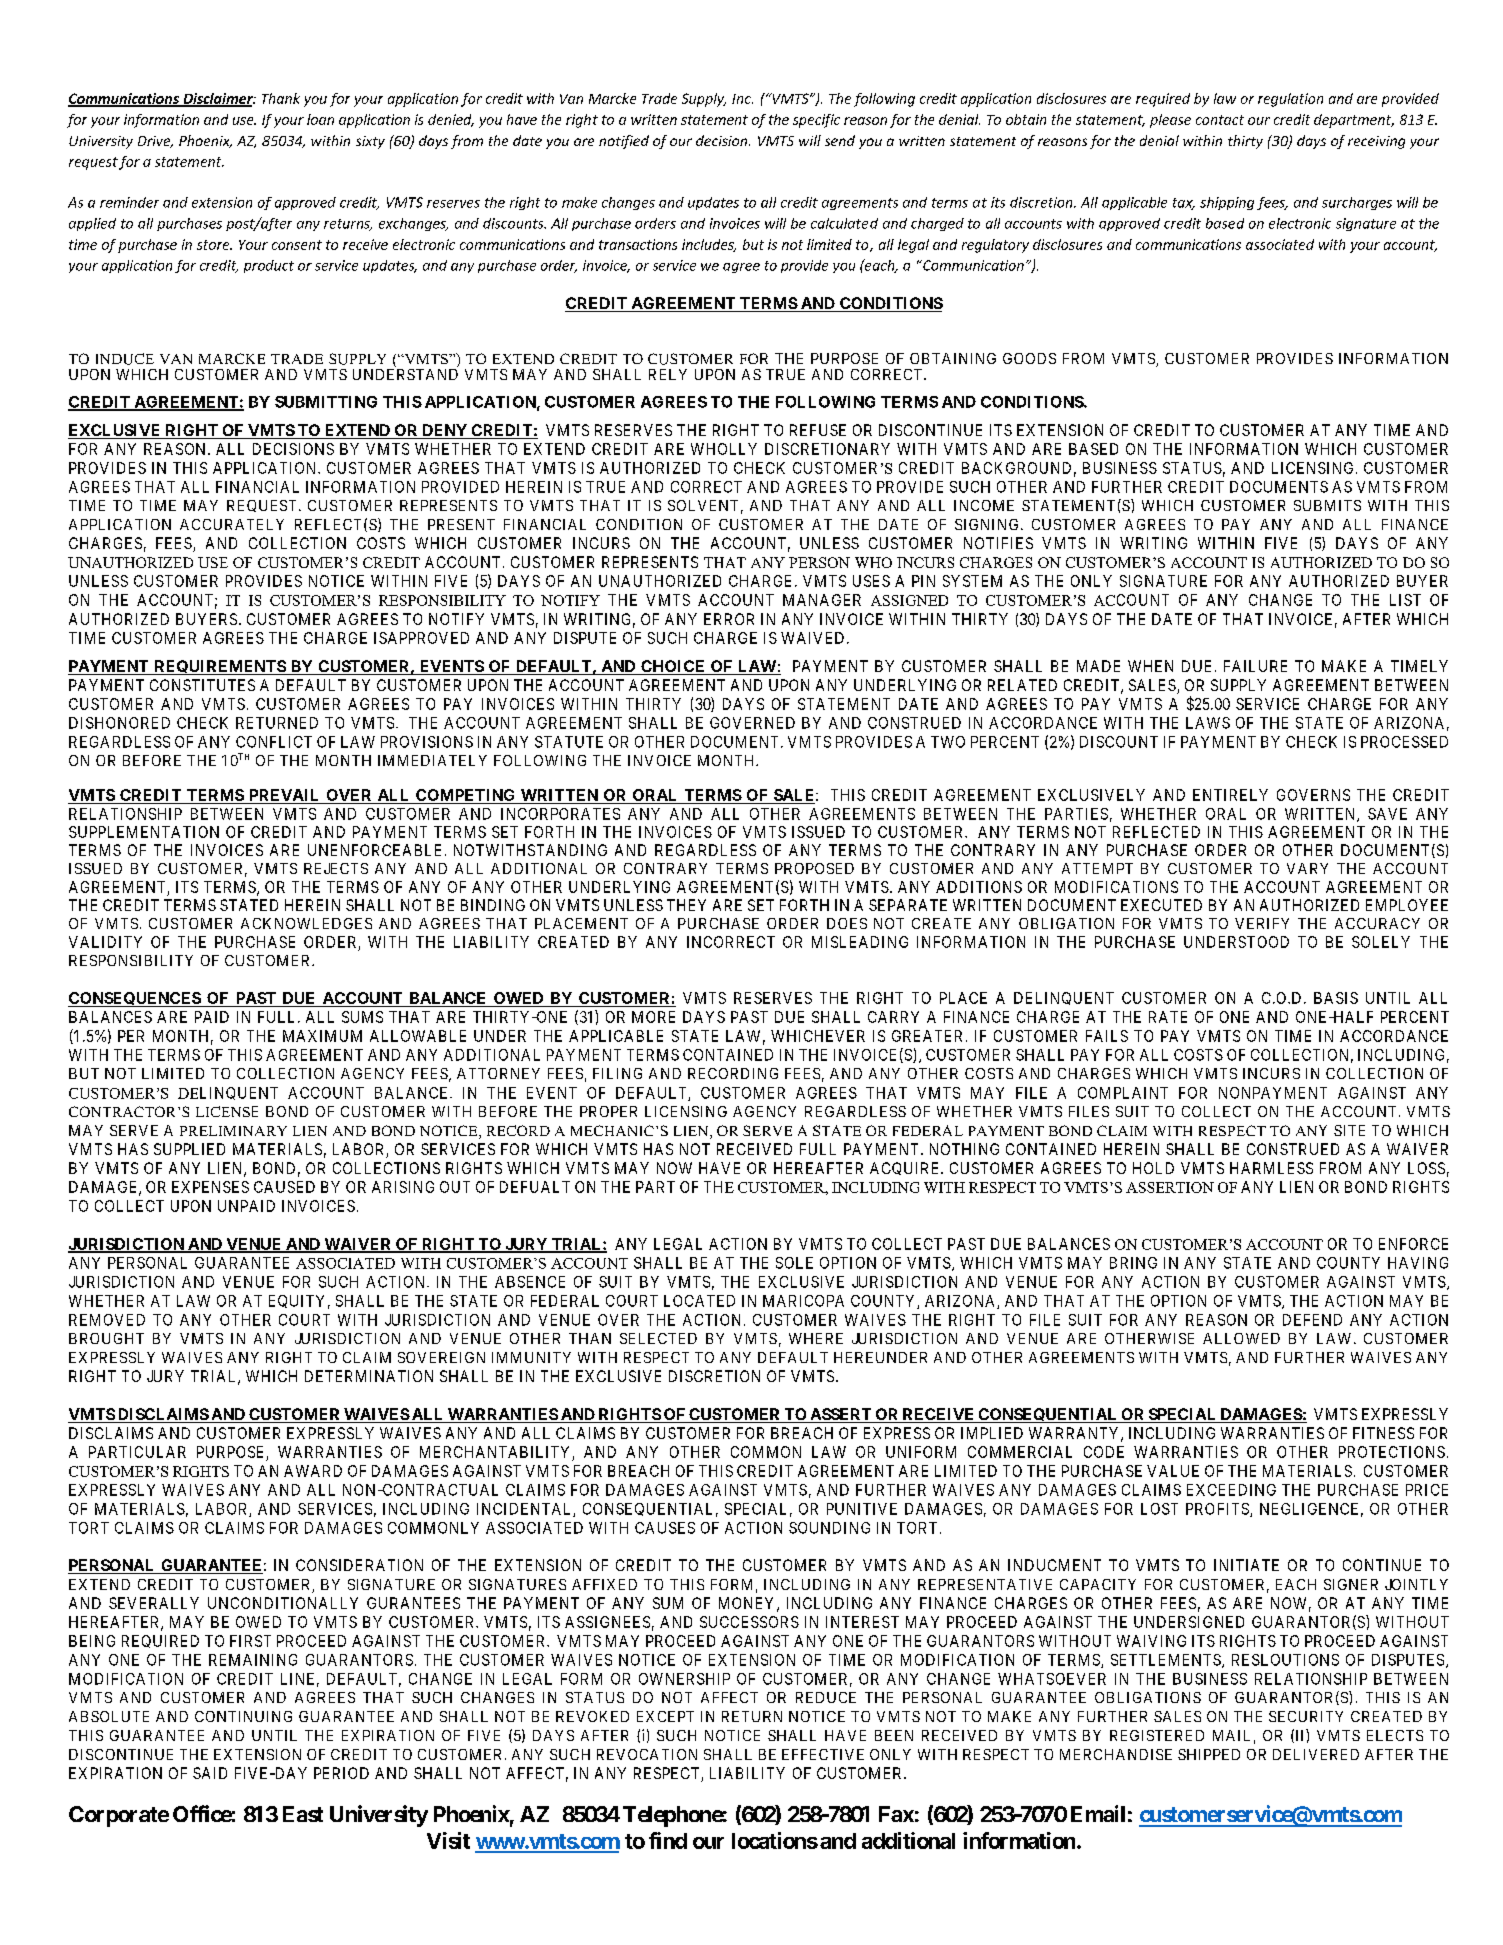  What do you see at coordinates (860, 942) in the screenshot?
I see `MISLEADING` at bounding box center [860, 942].
